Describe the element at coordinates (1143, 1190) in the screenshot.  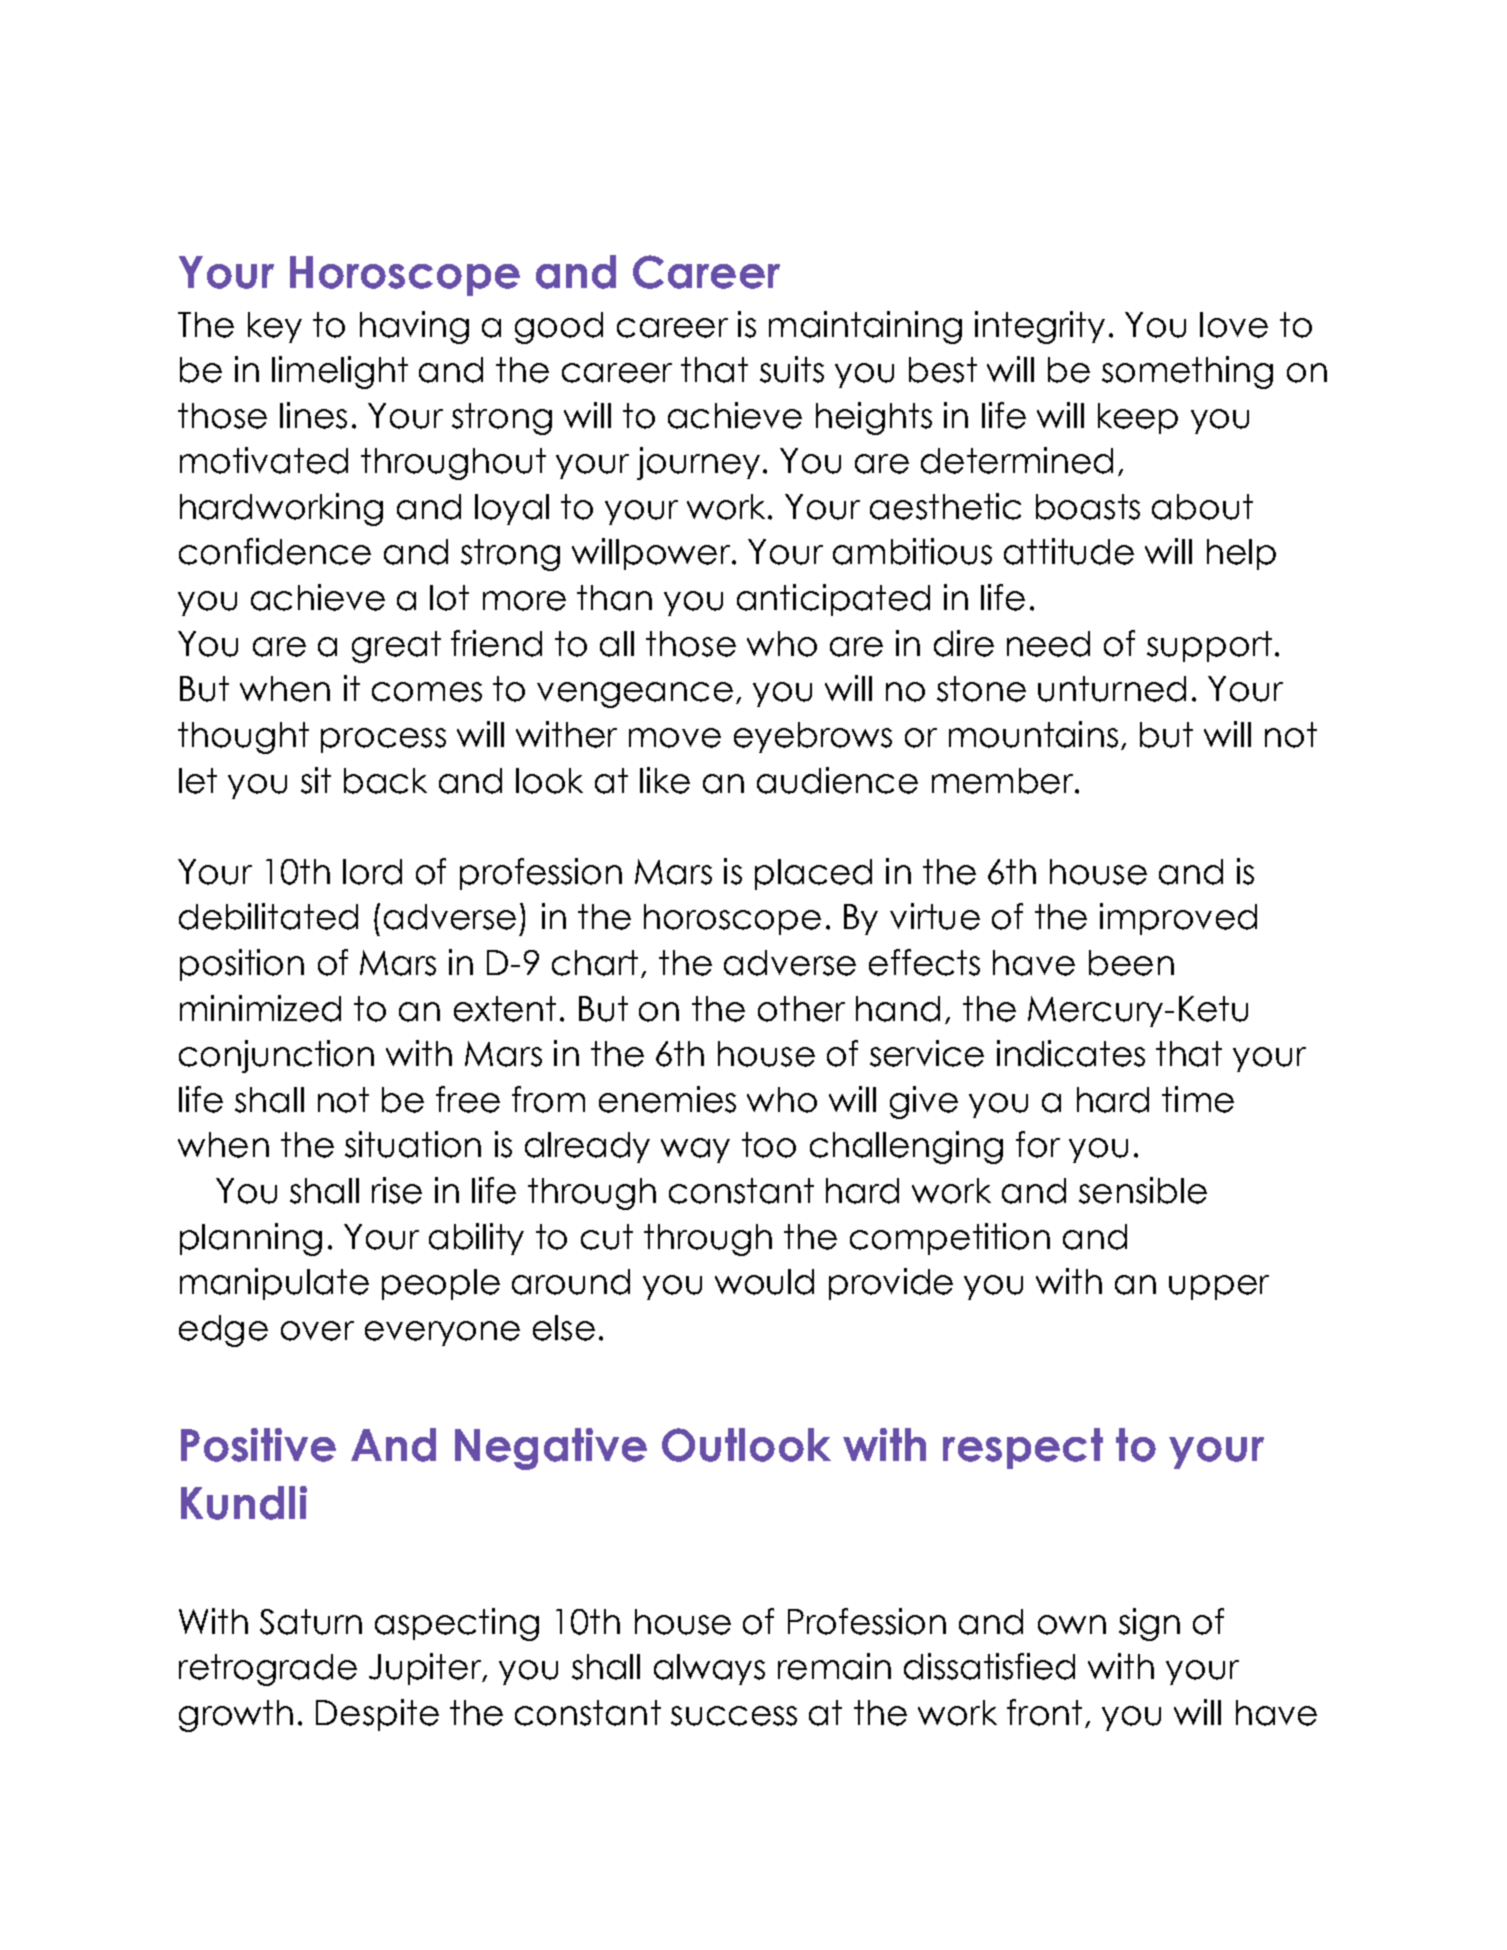
I see `sensible` at that location.
